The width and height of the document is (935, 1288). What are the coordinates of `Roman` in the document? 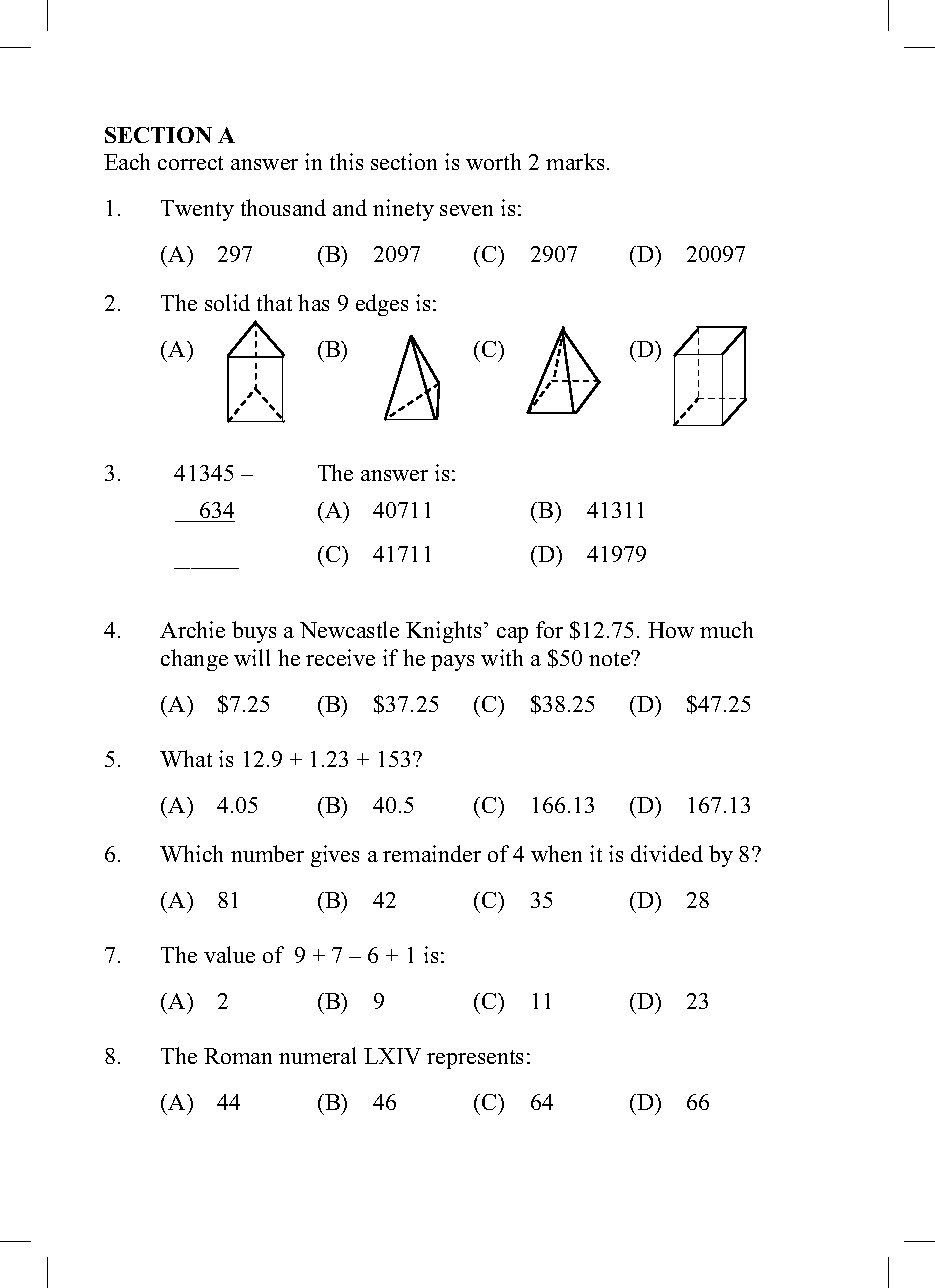 It's located at (238, 1056).
